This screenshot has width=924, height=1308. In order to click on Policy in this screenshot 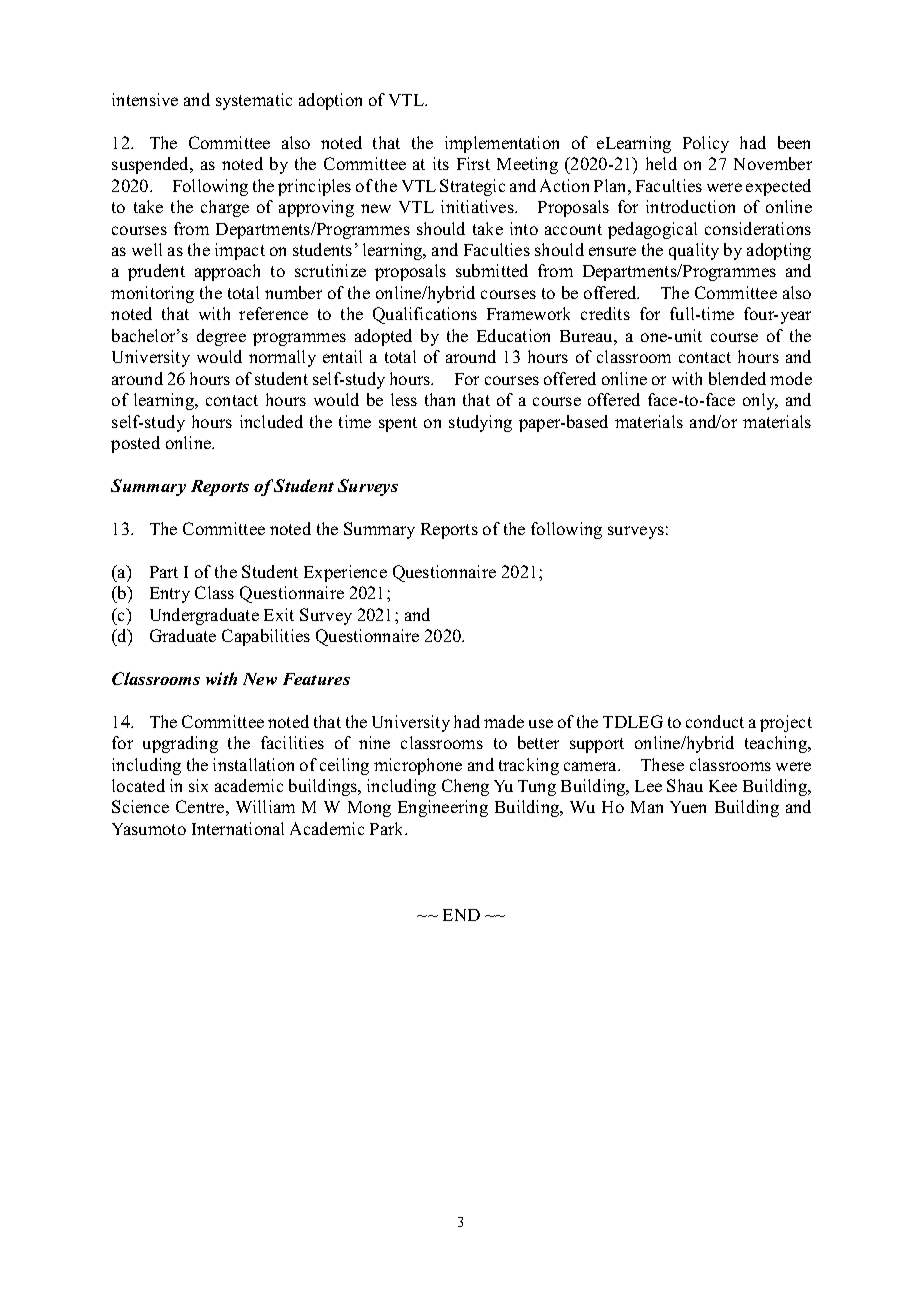, I will do `click(706, 144)`.
